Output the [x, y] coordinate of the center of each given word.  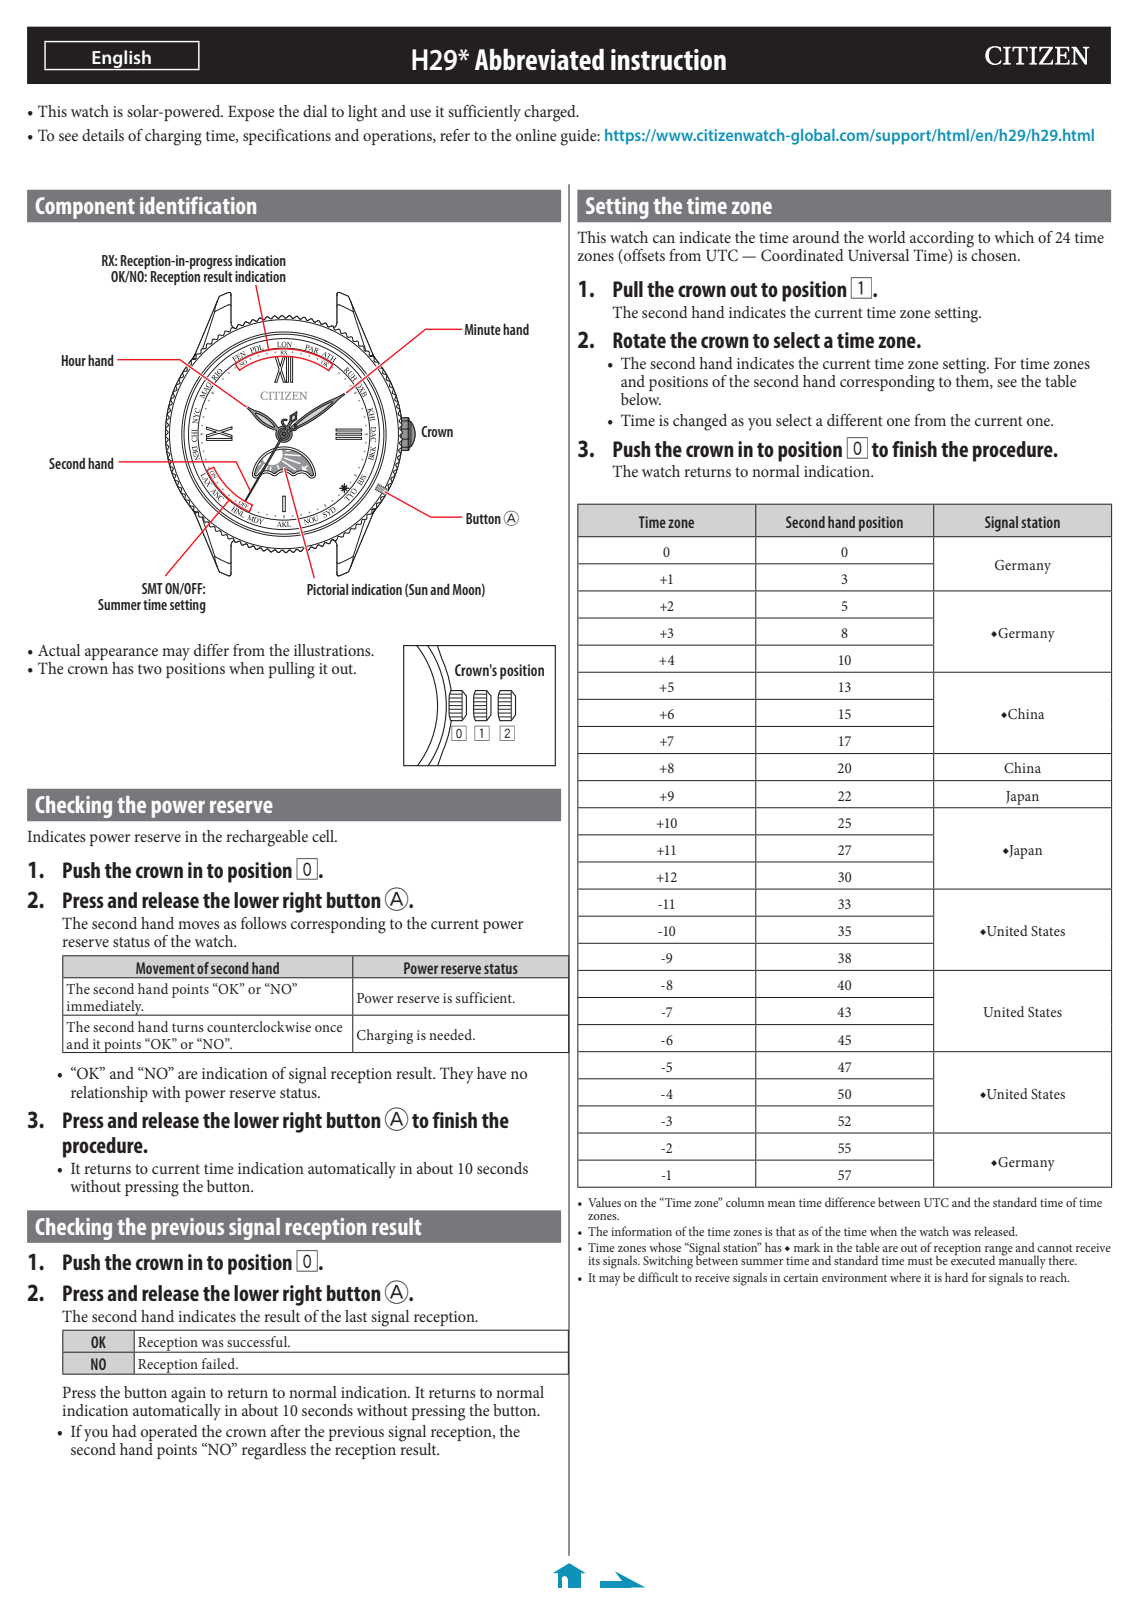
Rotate [639, 340]
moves [199, 925]
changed [700, 422]
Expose [251, 113]
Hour [74, 360]
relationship [109, 1094]
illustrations [333, 650]
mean [781, 1204]
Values [604, 1202]
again [189, 1396]
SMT [152, 588]
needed [451, 1034]
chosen [994, 254]
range [999, 1252]
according [942, 240]
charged [551, 113]
